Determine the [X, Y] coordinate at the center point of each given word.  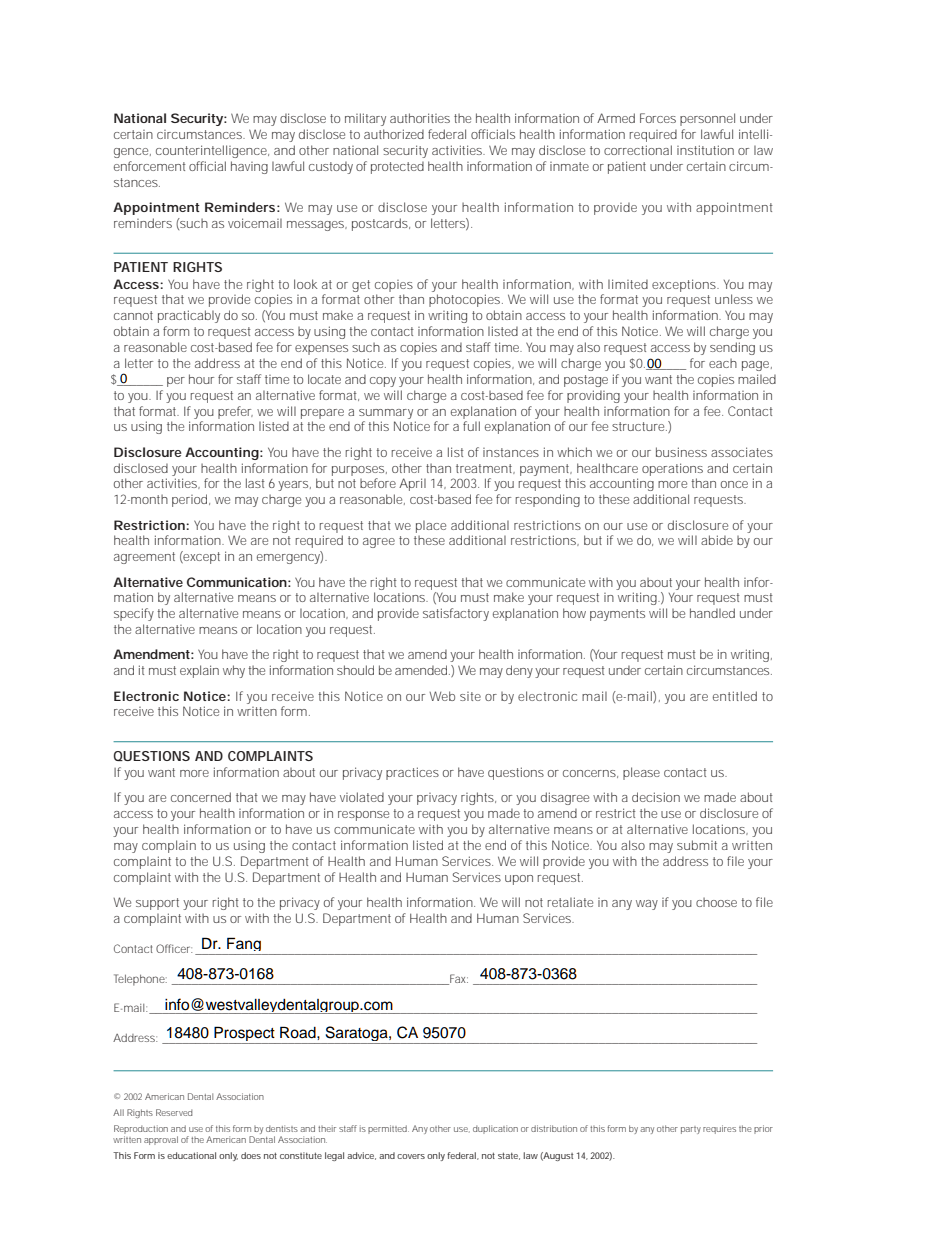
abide [717, 540]
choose [716, 902]
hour [201, 379]
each [723, 363]
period [191, 500]
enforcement [150, 166]
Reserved [174, 1112]
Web [442, 696]
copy [383, 382]
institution [705, 150]
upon [519, 880]
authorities [420, 118]
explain [199, 671]
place [431, 527]
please [641, 773]
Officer [174, 948]
